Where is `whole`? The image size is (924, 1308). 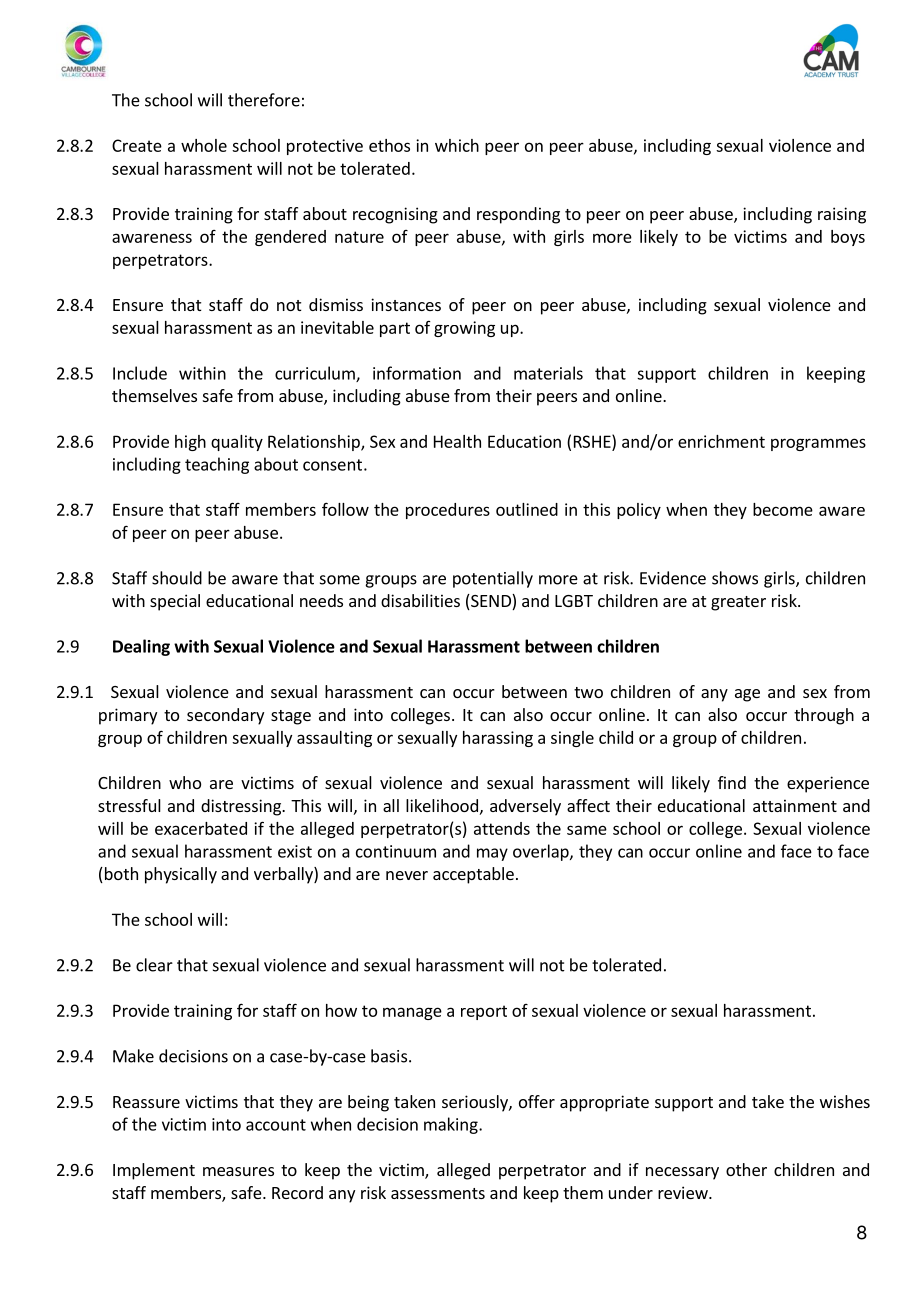
whole is located at coordinates (204, 145).
